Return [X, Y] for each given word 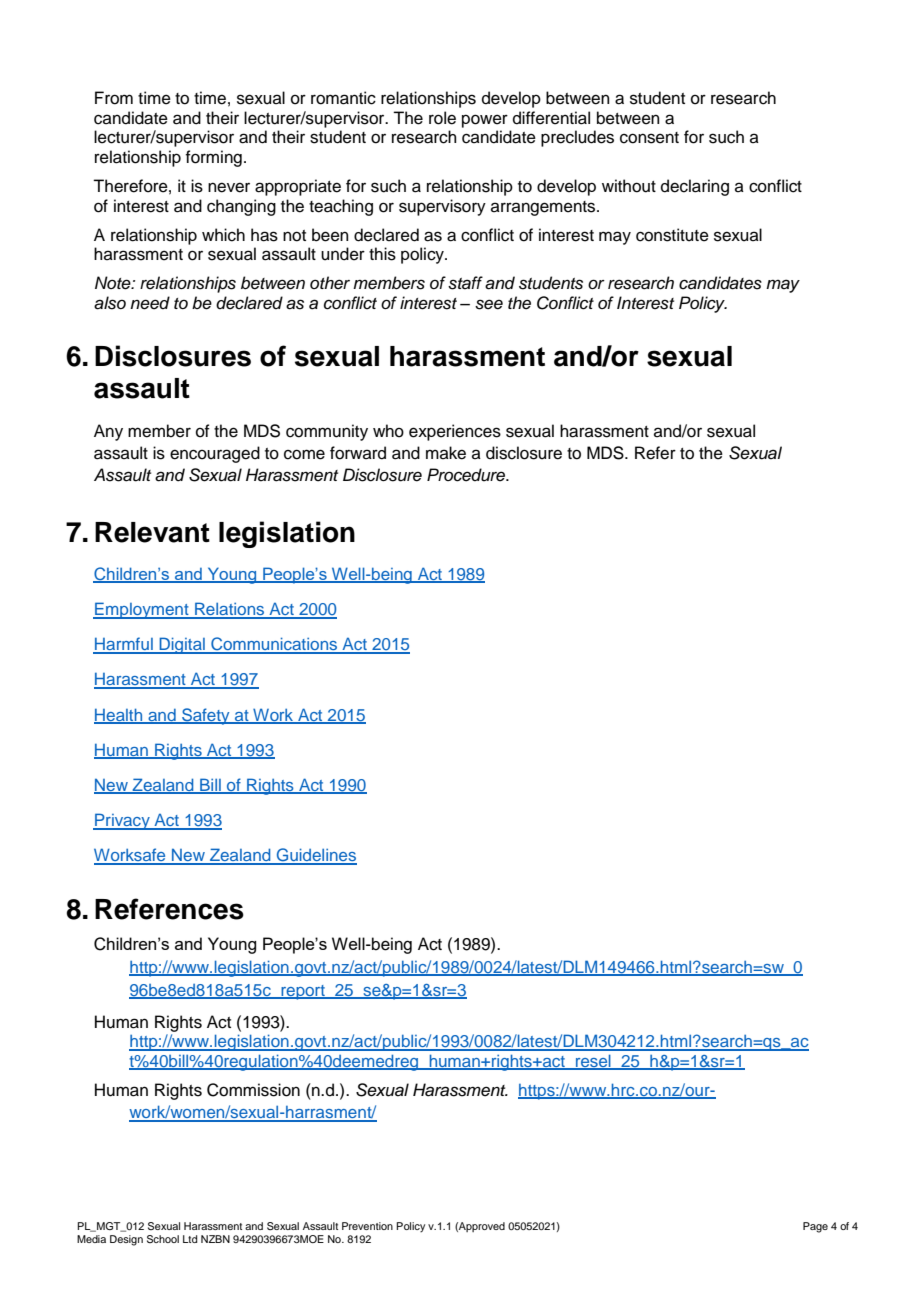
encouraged [215, 454]
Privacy [122, 821]
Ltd [190, 1239]
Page [815, 1227]
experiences [455, 432]
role [442, 118]
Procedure [467, 475]
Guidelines [315, 856]
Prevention [367, 1226]
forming [213, 158]
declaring [695, 187]
